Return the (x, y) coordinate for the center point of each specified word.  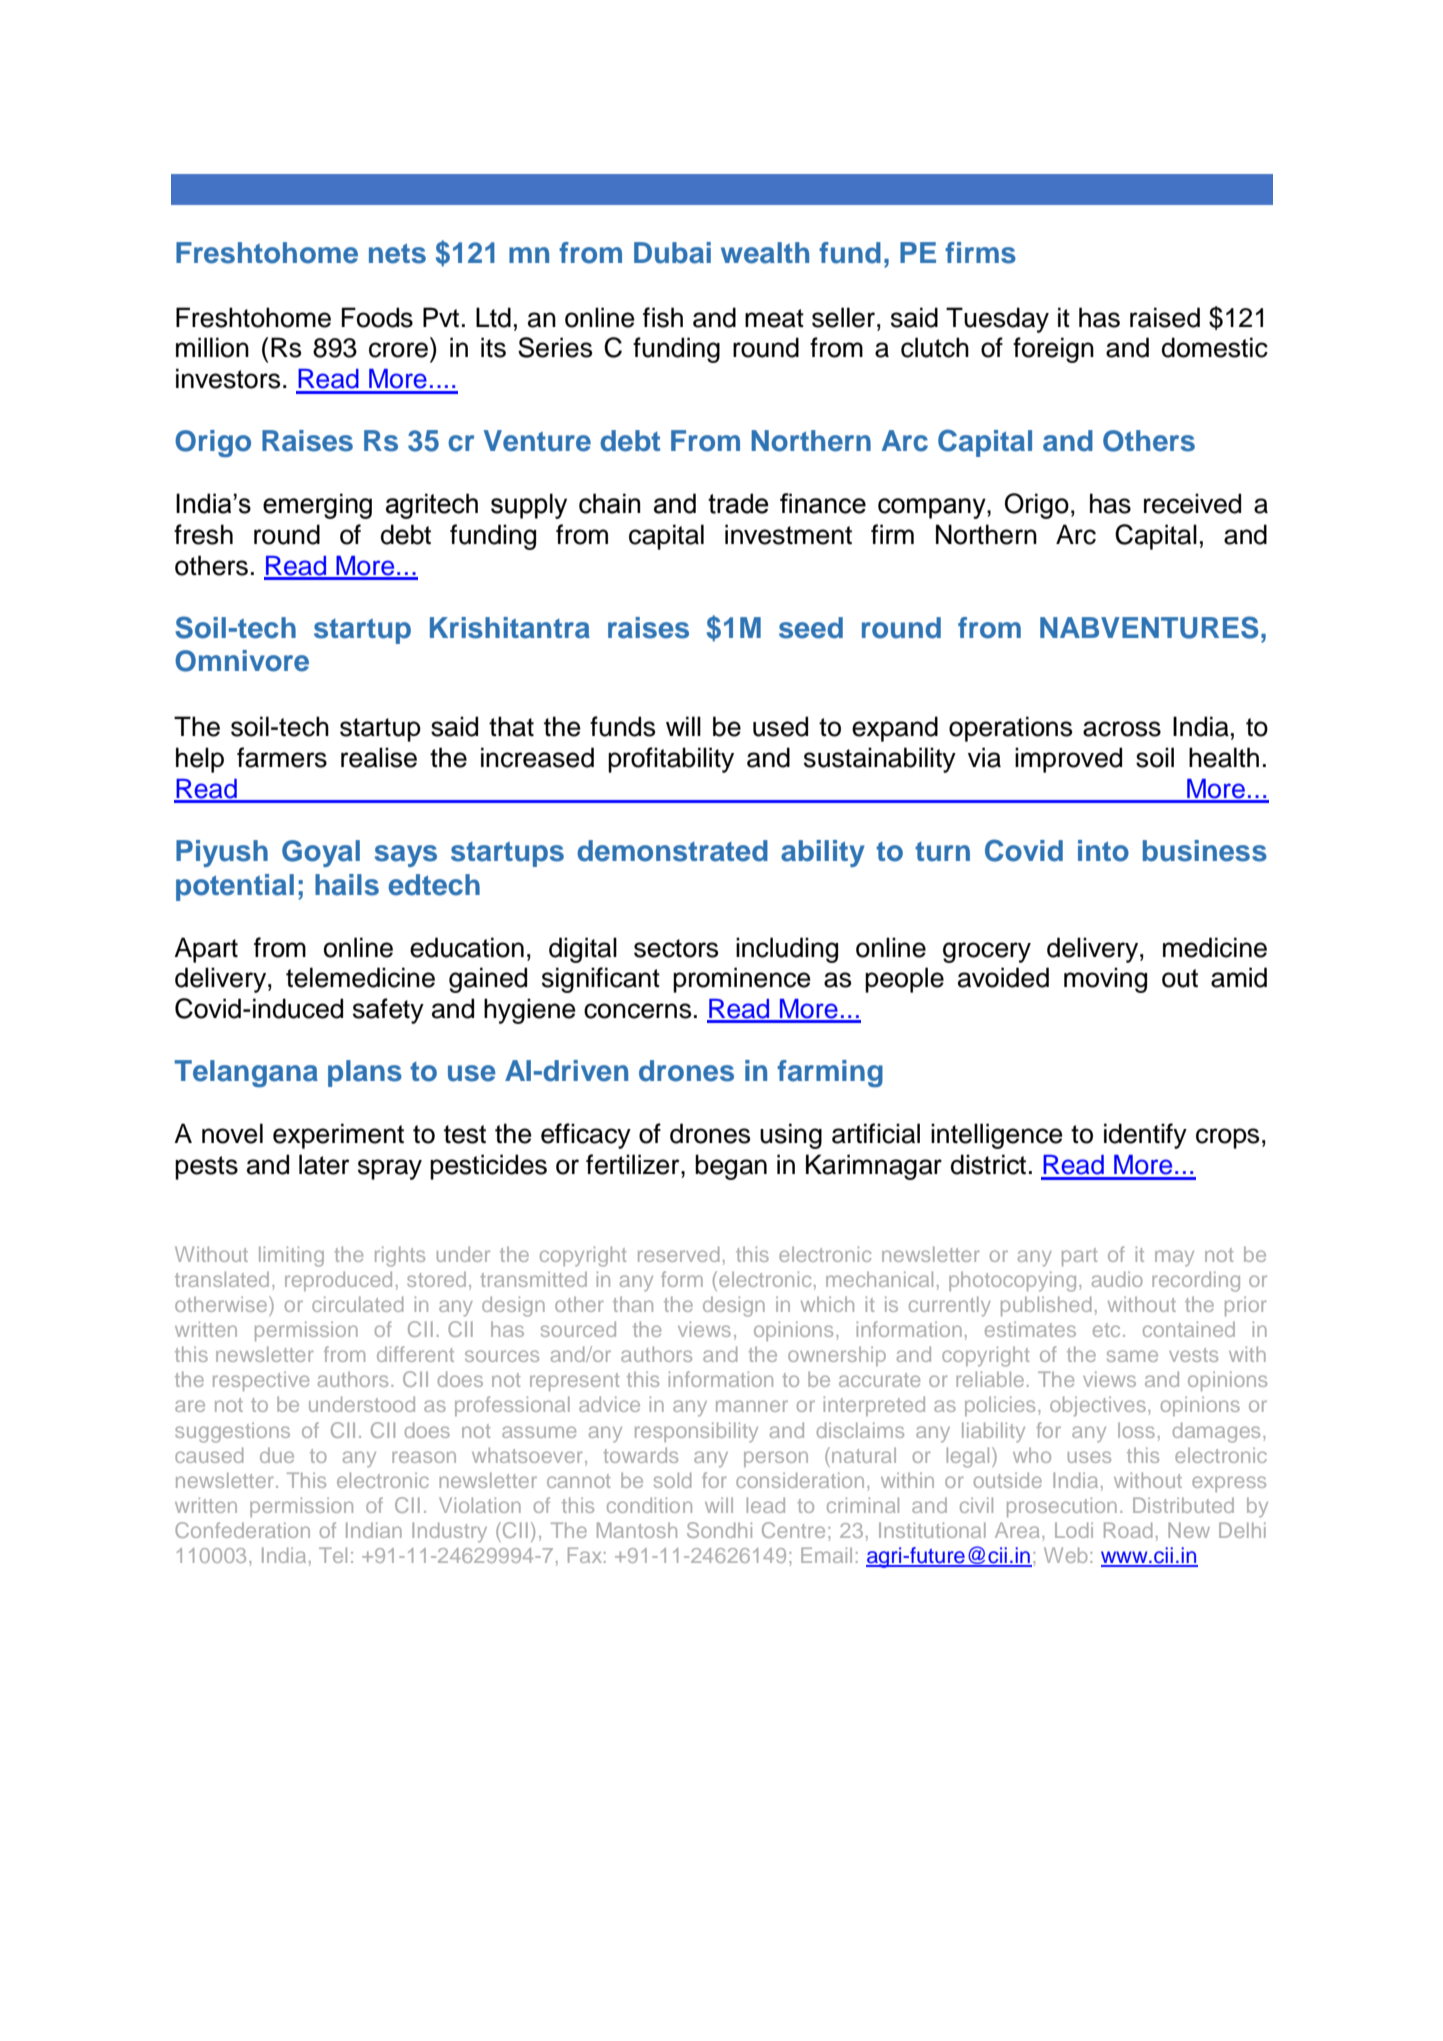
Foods (377, 317)
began (731, 1167)
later (324, 1164)
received (1192, 503)
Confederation (242, 1530)
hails (347, 885)
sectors (676, 948)
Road (1128, 1530)
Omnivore (242, 661)
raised (1165, 317)
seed (811, 628)
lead (766, 1505)
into (1103, 851)
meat (774, 318)
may (1174, 1258)
